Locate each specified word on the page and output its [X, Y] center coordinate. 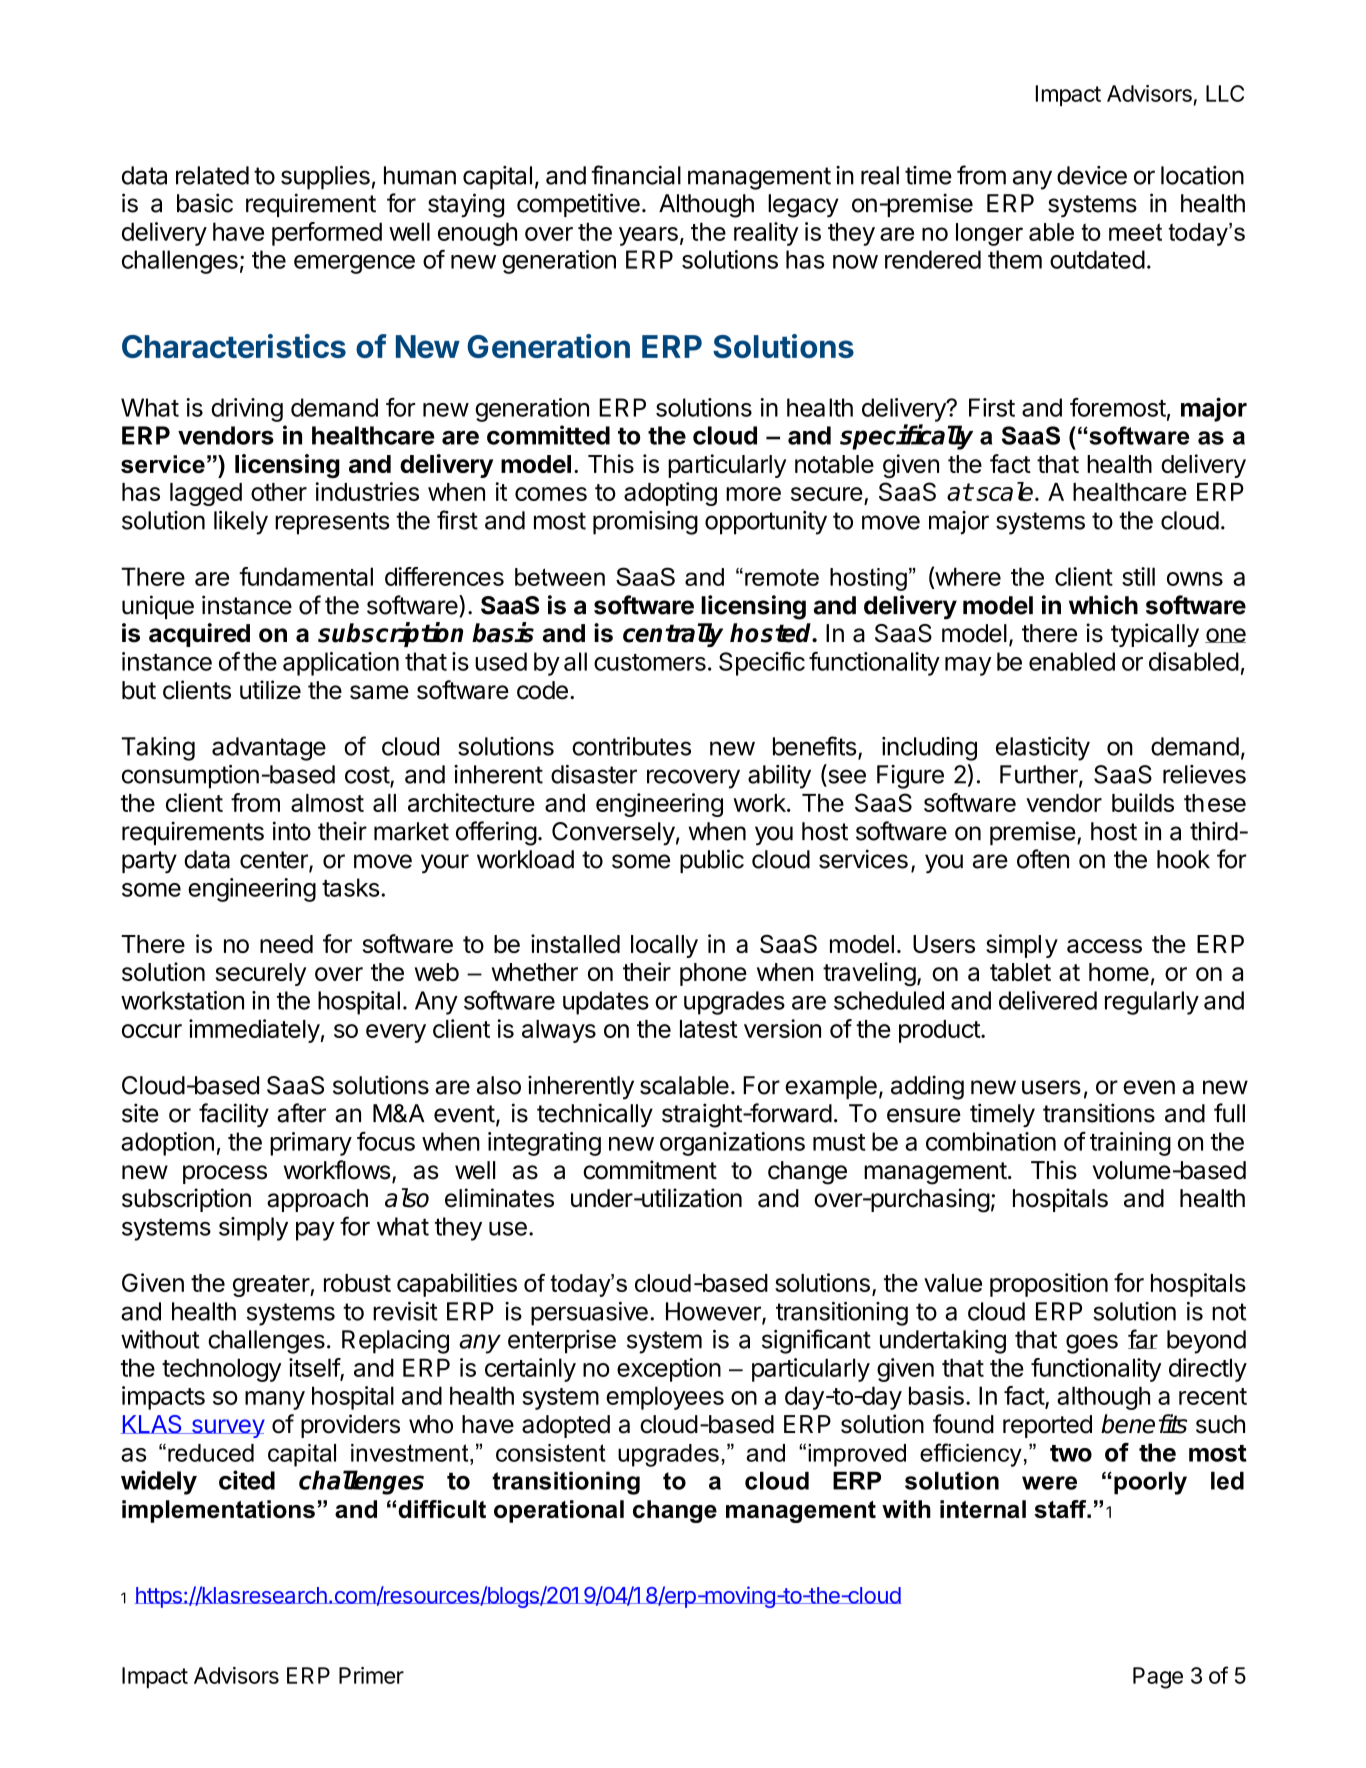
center [275, 861]
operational [559, 1511]
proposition [1049, 1285]
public [712, 861]
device [1092, 175]
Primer [371, 1675]
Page [1158, 1678]
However [714, 1312]
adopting [670, 494]
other [279, 492]
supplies [325, 178]
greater [272, 1286]
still [1138, 576]
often [1043, 859]
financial [636, 175]
